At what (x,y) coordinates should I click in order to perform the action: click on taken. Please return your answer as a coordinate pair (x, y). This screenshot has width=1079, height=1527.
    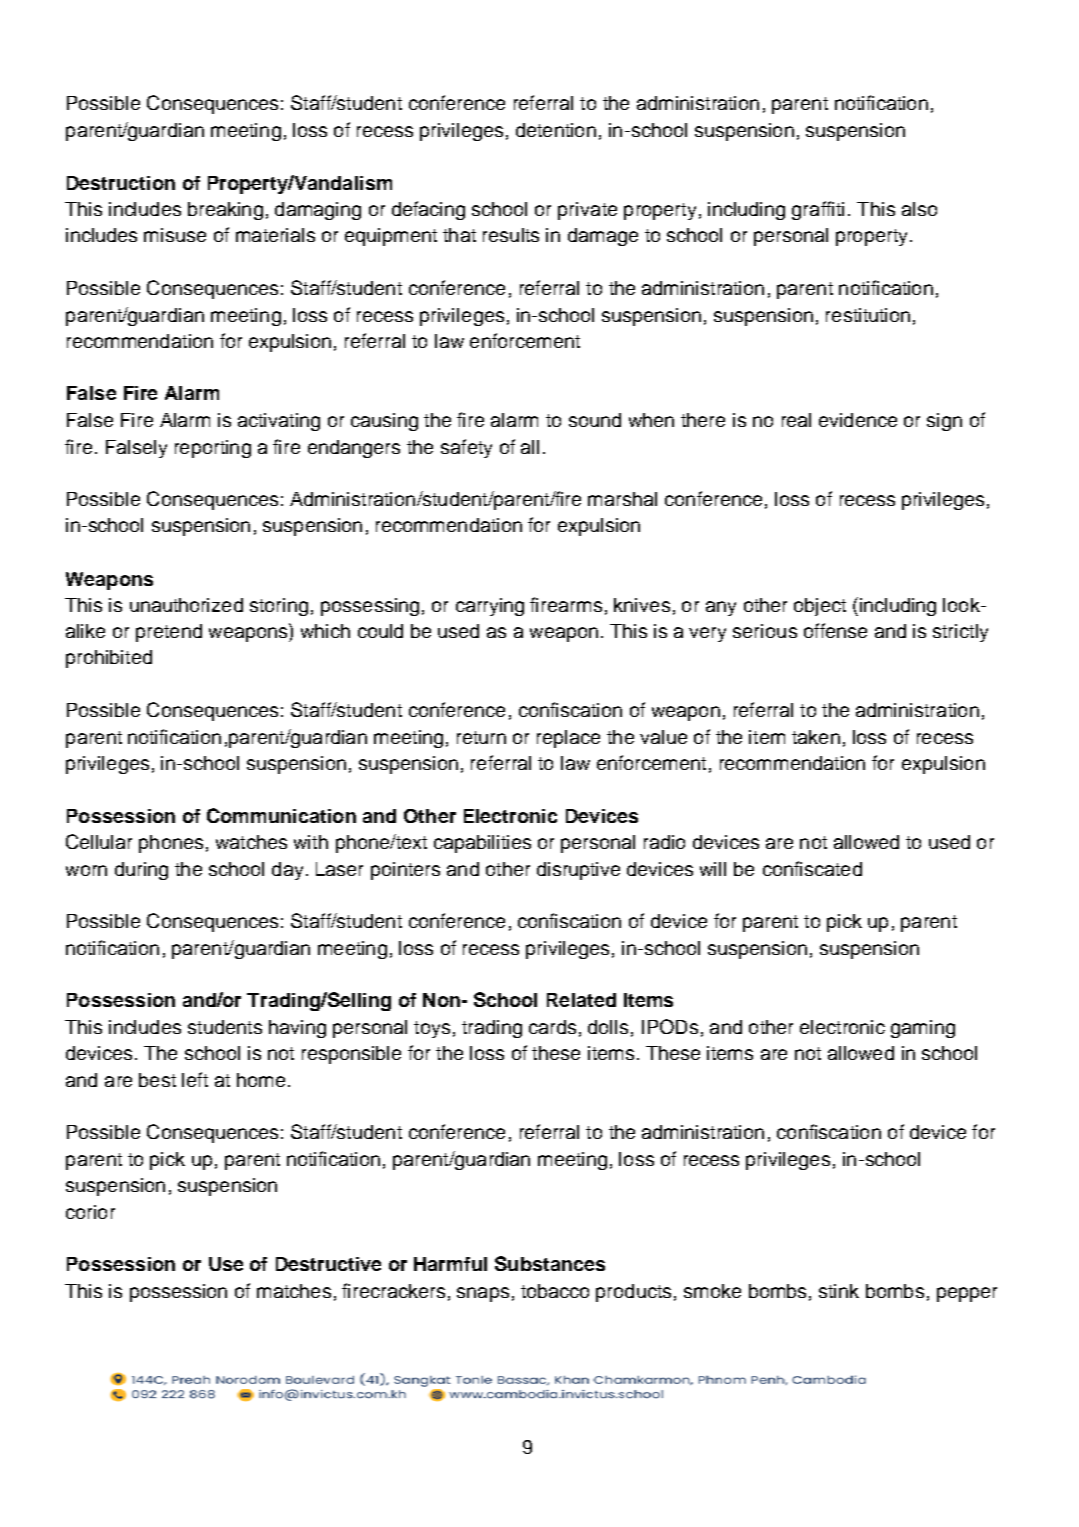
    Looking at the image, I should click on (816, 737).
